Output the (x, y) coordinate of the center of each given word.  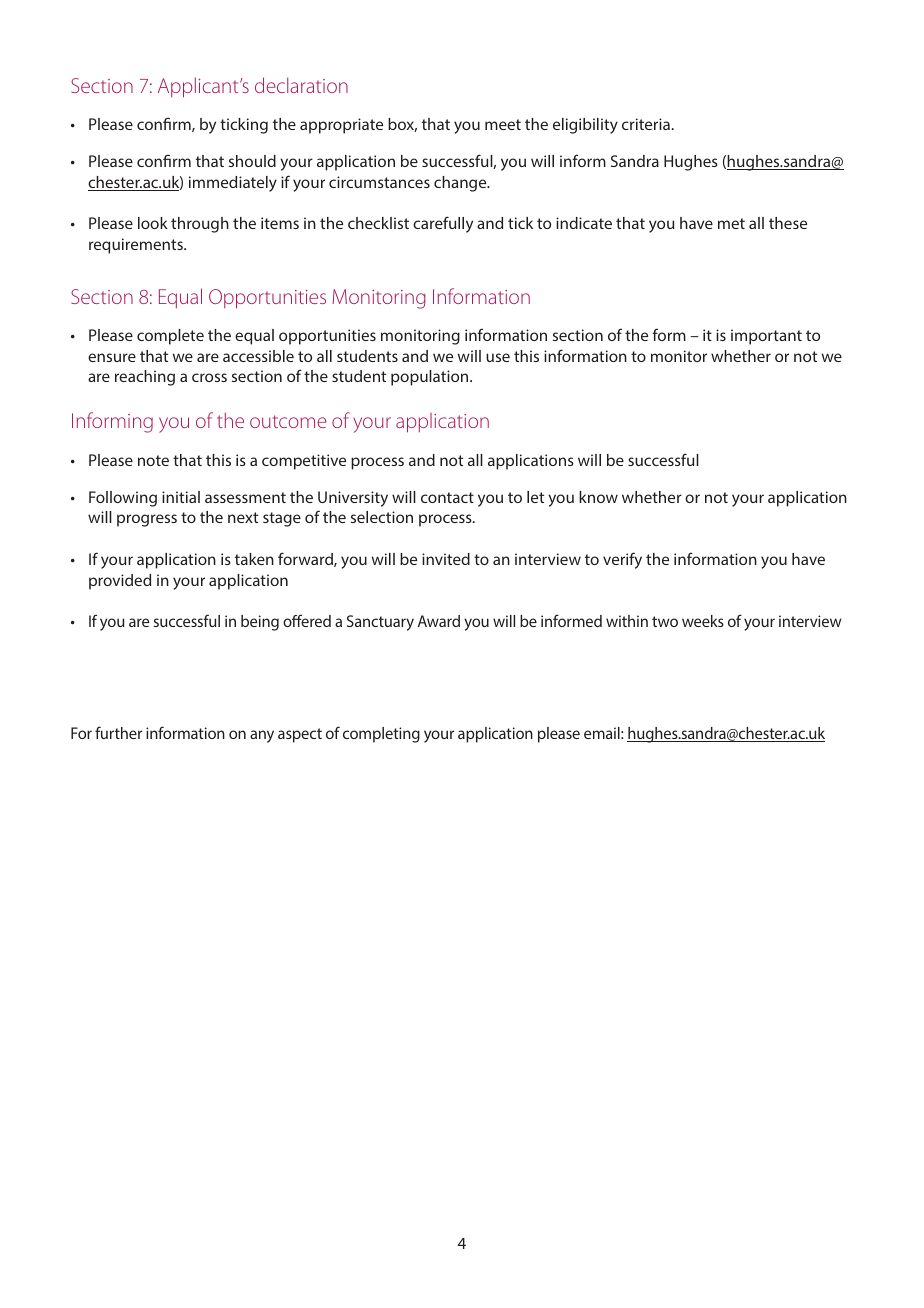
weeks (703, 621)
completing (381, 735)
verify (622, 560)
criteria (646, 124)
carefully (443, 224)
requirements (137, 246)
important (766, 337)
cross (209, 377)
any (262, 736)
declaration (301, 85)
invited (446, 559)
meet (503, 124)
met (731, 223)
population (431, 378)
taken (254, 559)
